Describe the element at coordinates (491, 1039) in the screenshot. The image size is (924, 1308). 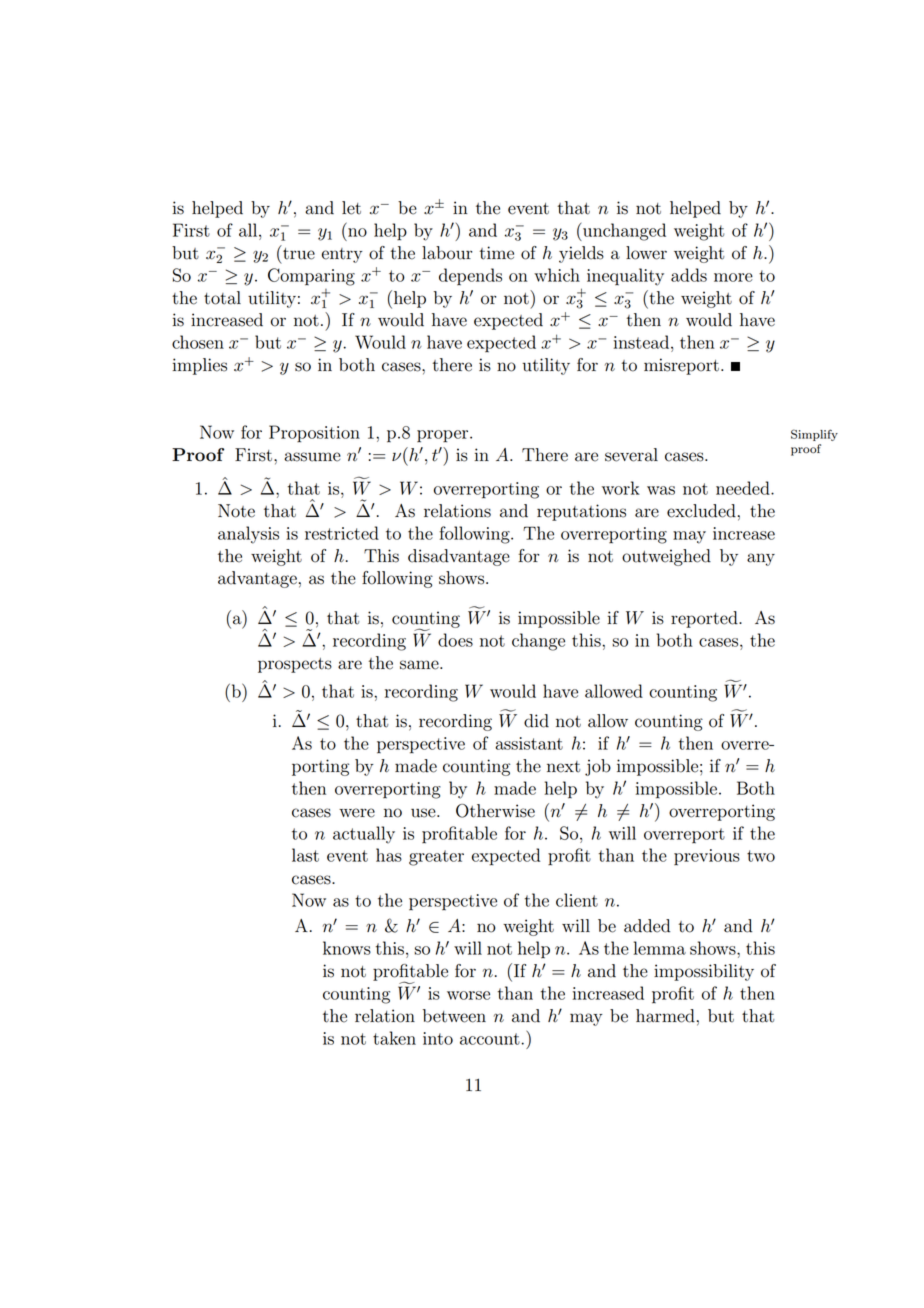
I see `account` at that location.
